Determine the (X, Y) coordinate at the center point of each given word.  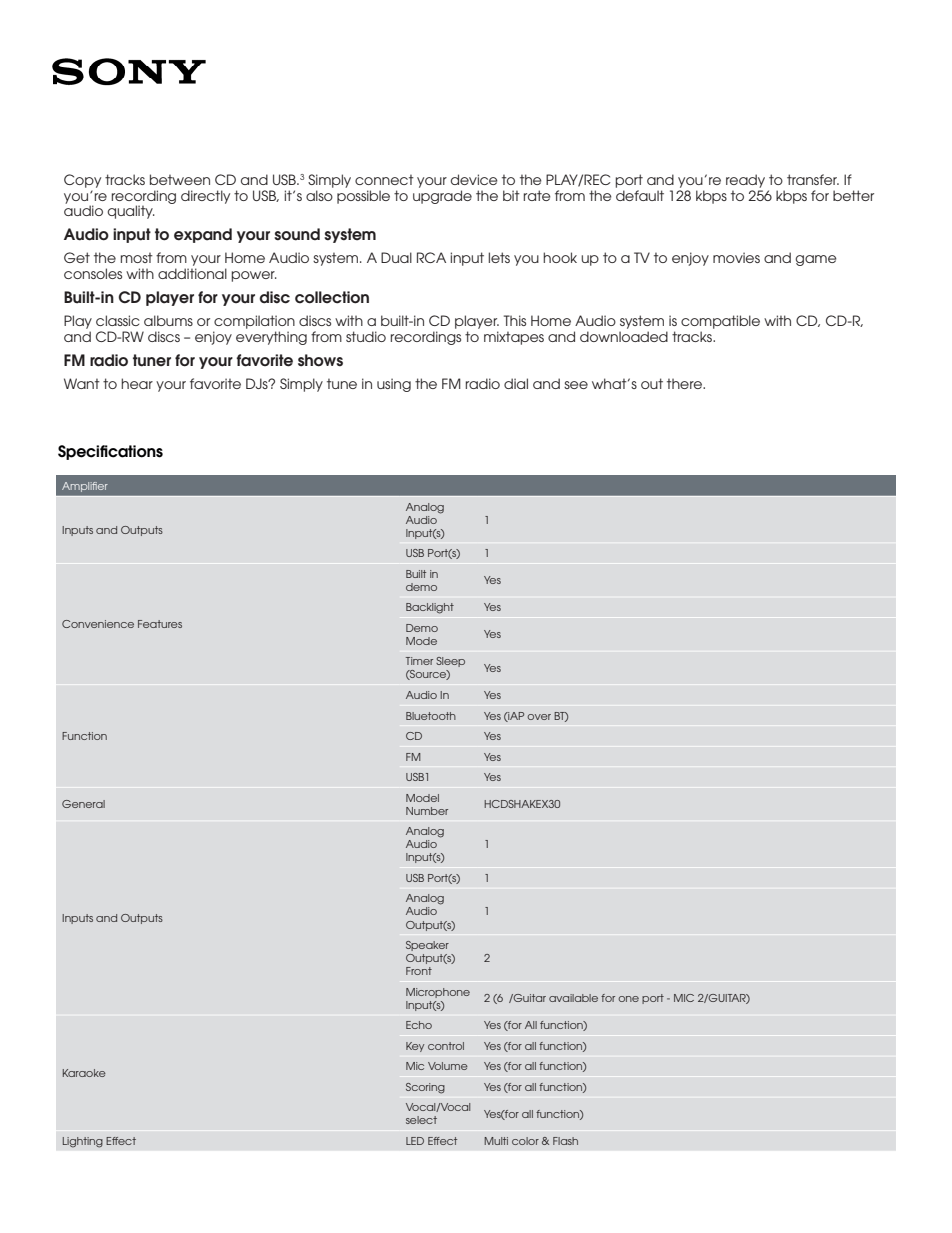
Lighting (83, 1142)
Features (160, 624)
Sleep (450, 662)
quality (131, 212)
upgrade (442, 197)
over (539, 717)
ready (745, 181)
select (421, 1120)
